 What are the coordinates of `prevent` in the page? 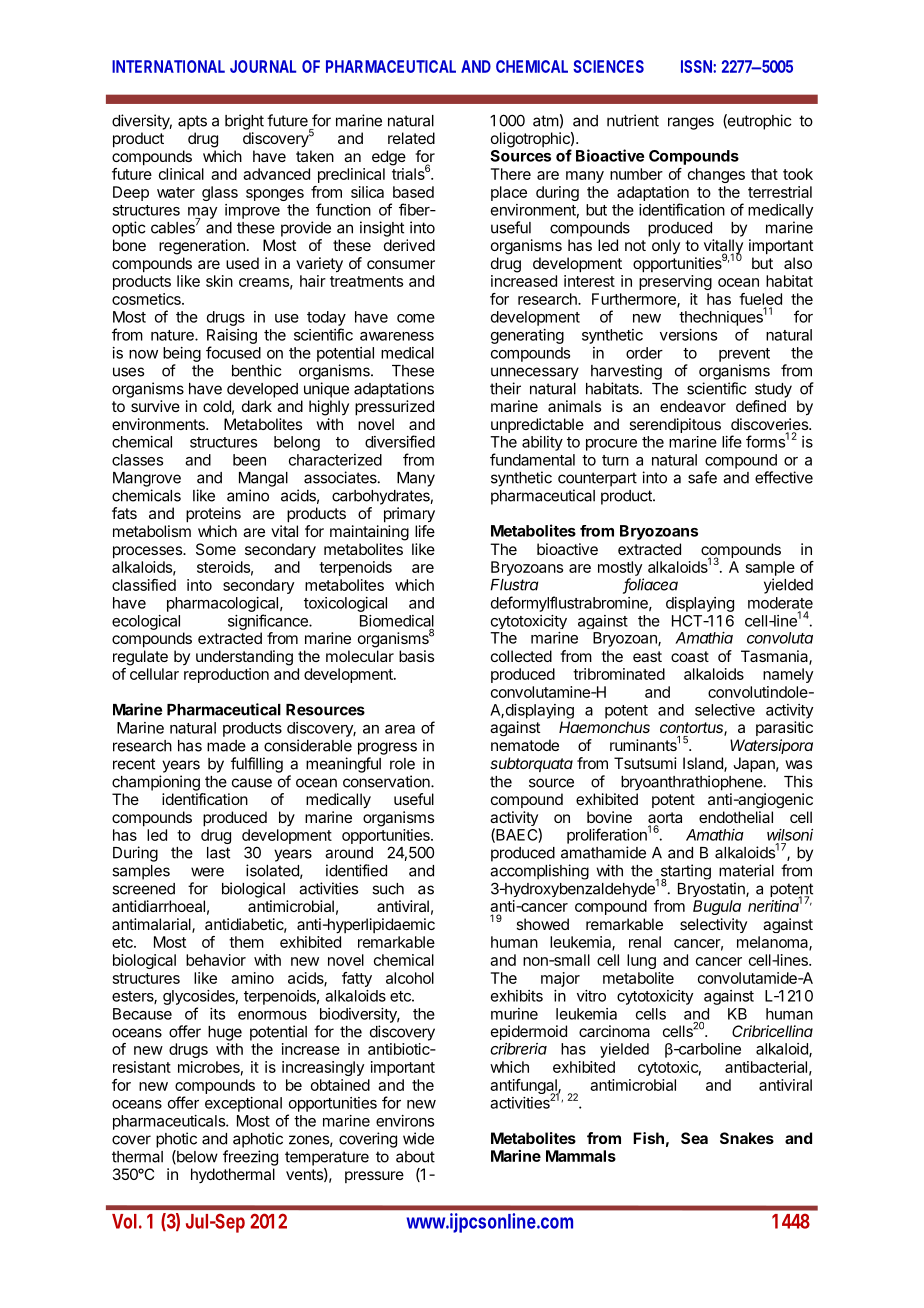 It's located at (744, 355).
